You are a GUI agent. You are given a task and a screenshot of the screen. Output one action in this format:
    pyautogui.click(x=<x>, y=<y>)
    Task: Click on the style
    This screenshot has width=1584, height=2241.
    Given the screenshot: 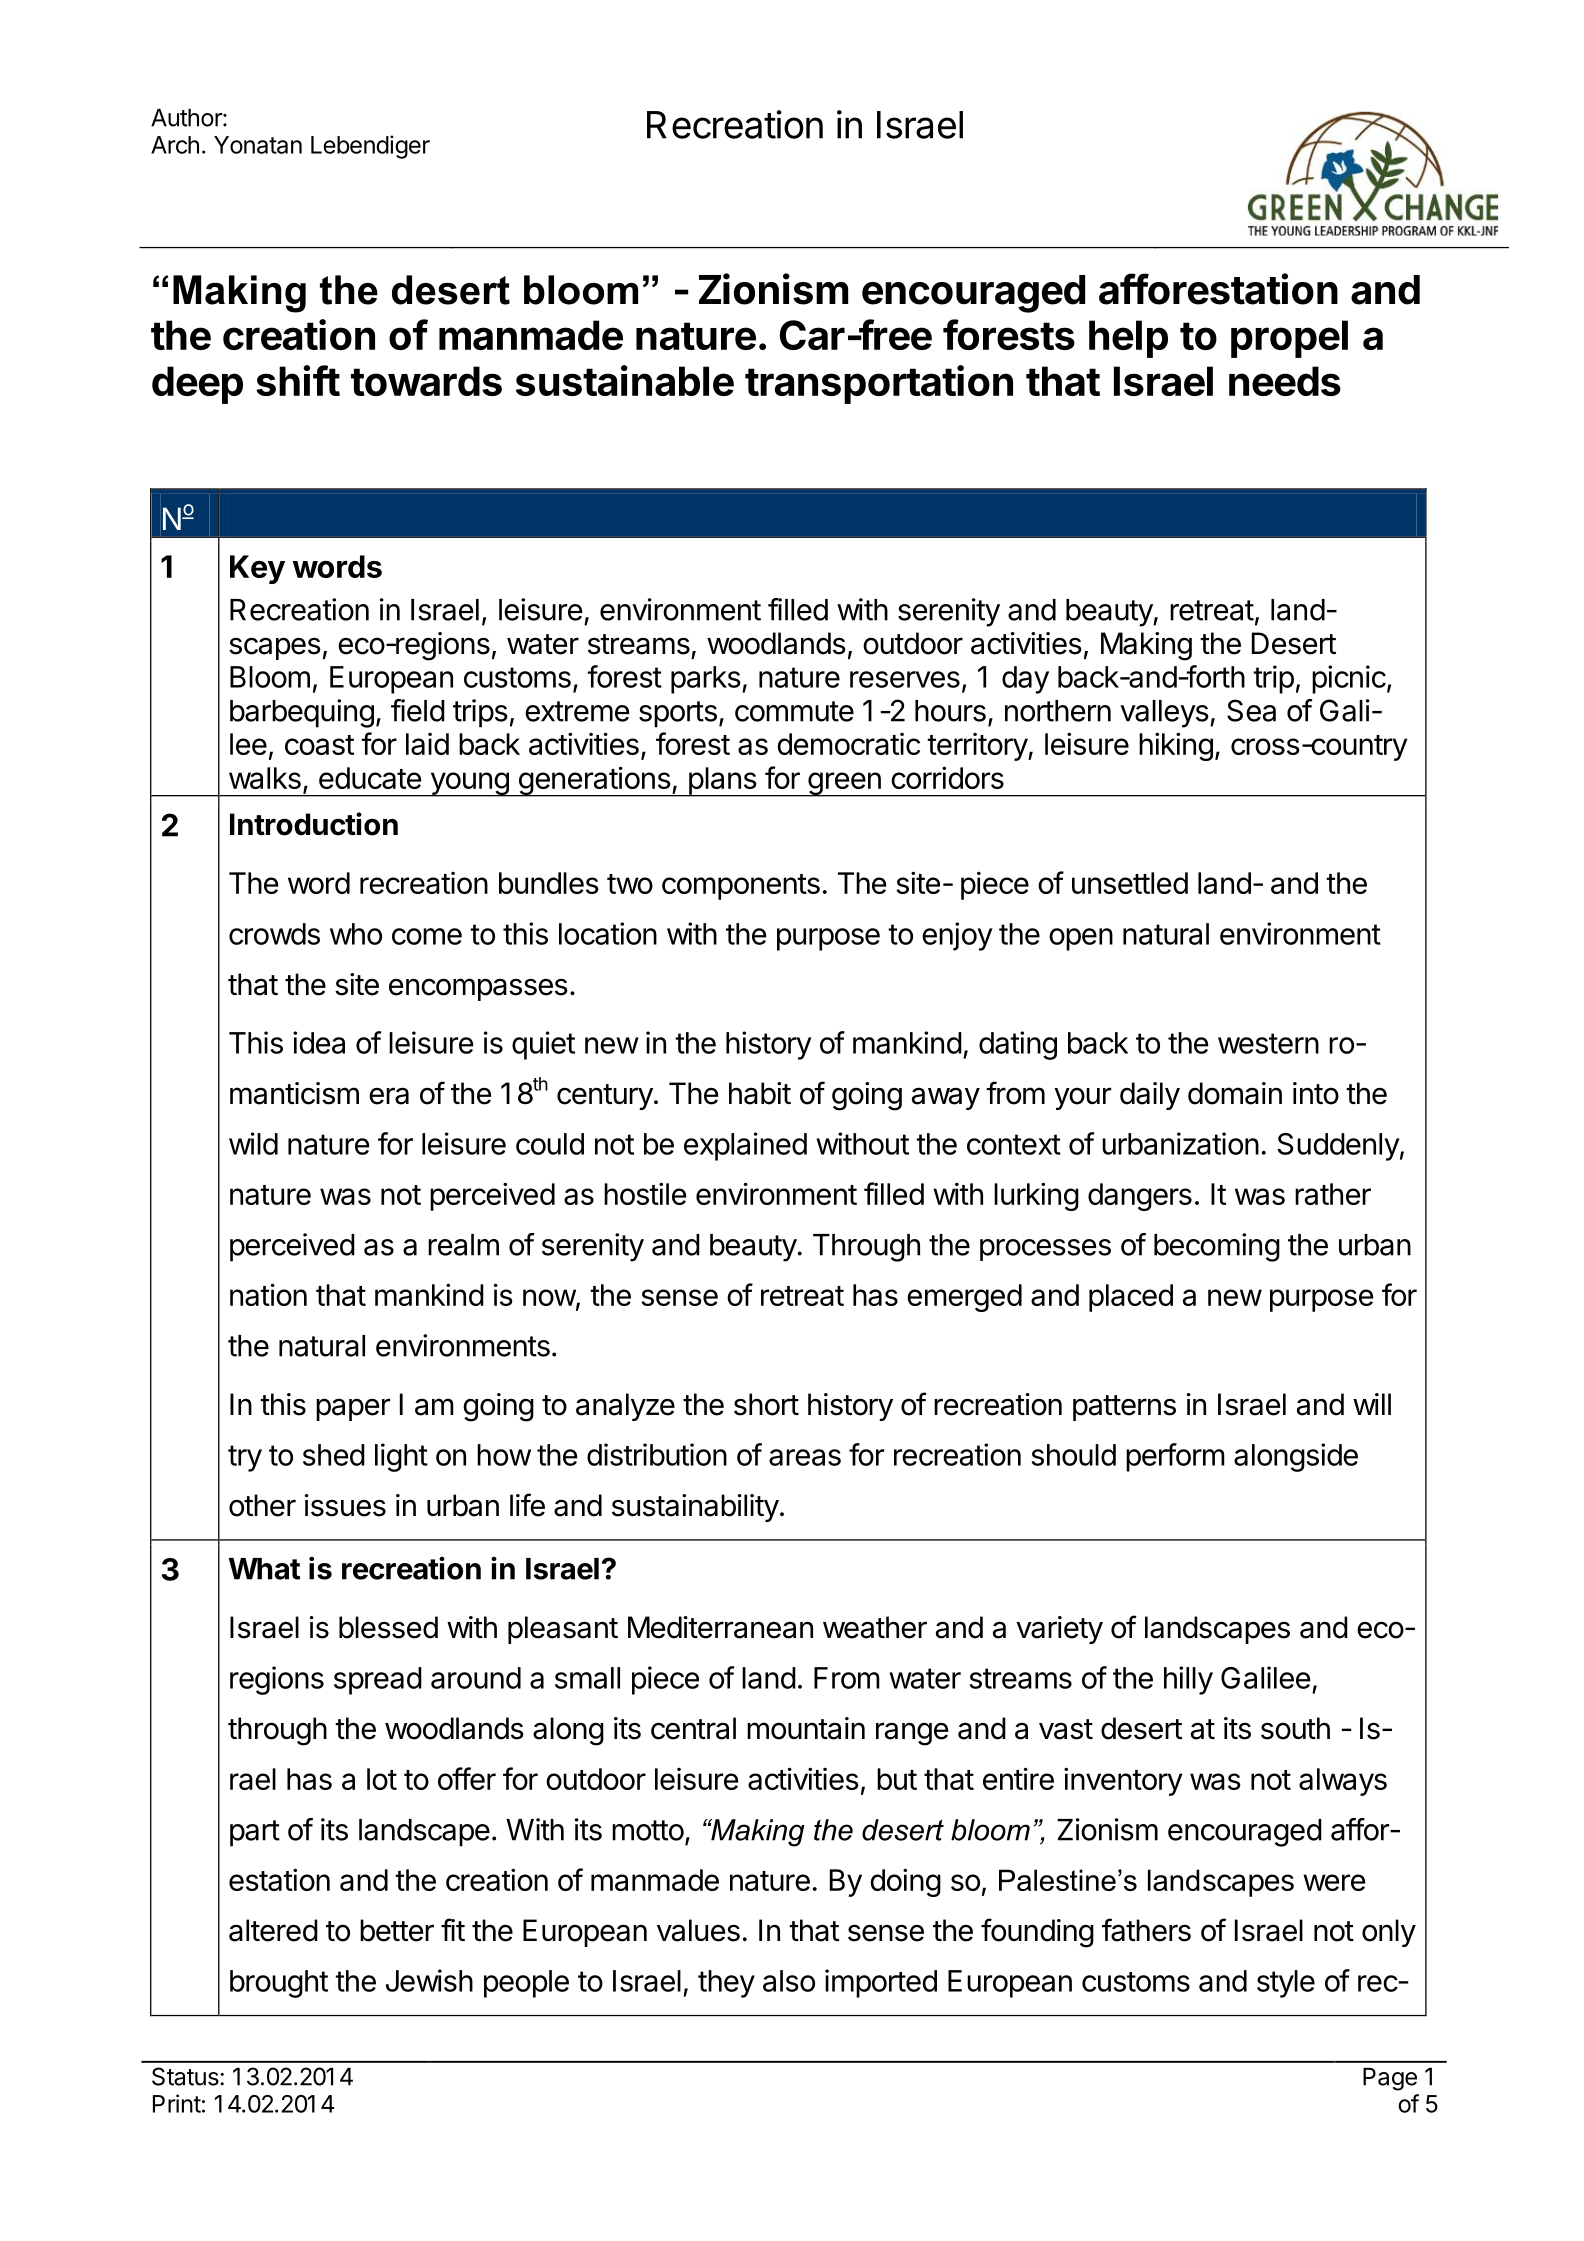 What is the action you would take?
    pyautogui.click(x=1286, y=1984)
